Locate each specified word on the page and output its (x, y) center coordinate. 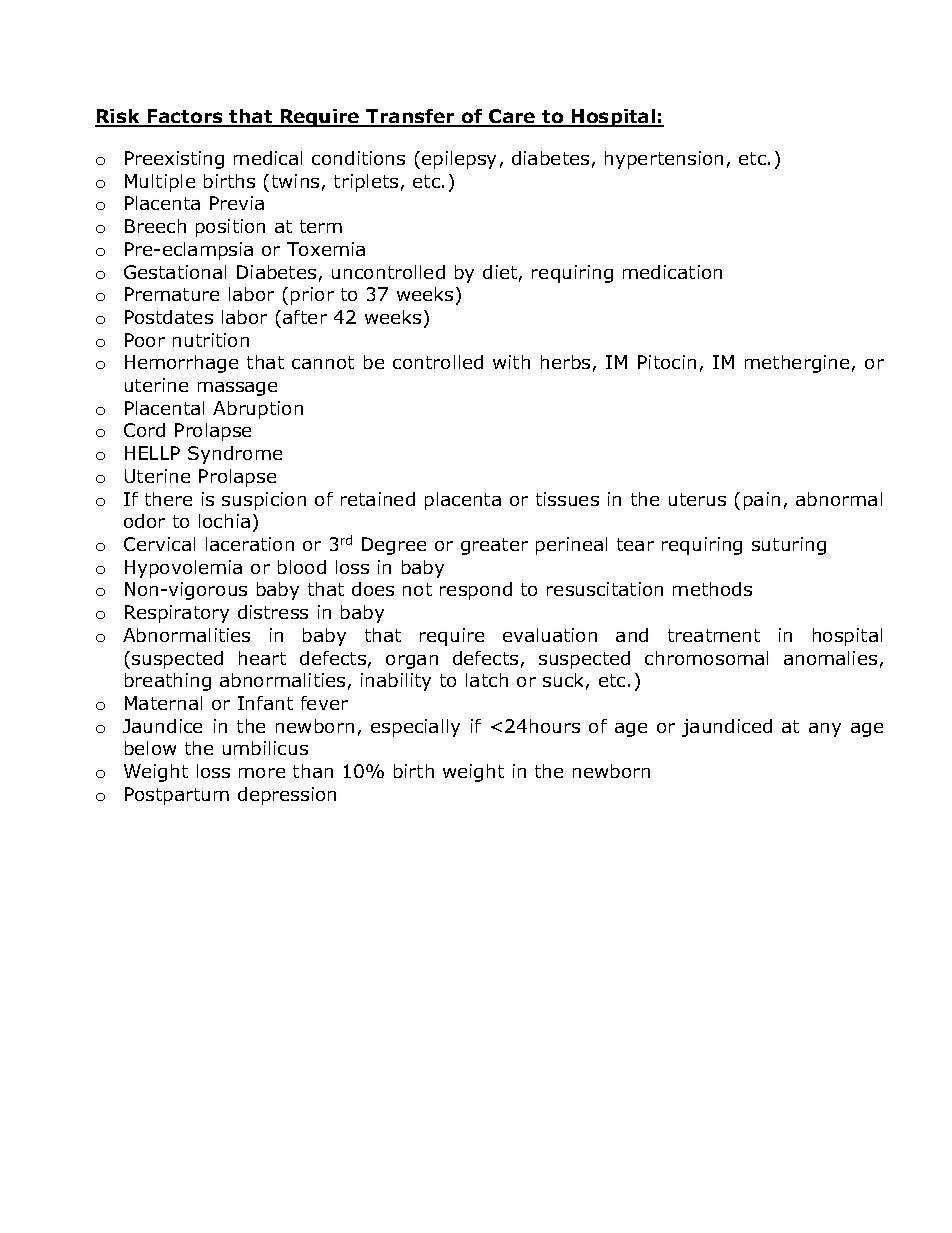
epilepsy (459, 160)
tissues (567, 499)
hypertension (664, 160)
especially (415, 728)
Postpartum (177, 796)
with (511, 362)
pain (762, 501)
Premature (172, 294)
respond (476, 591)
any (825, 730)
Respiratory (177, 614)
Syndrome (235, 455)
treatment (714, 635)
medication (672, 272)
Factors (185, 118)
